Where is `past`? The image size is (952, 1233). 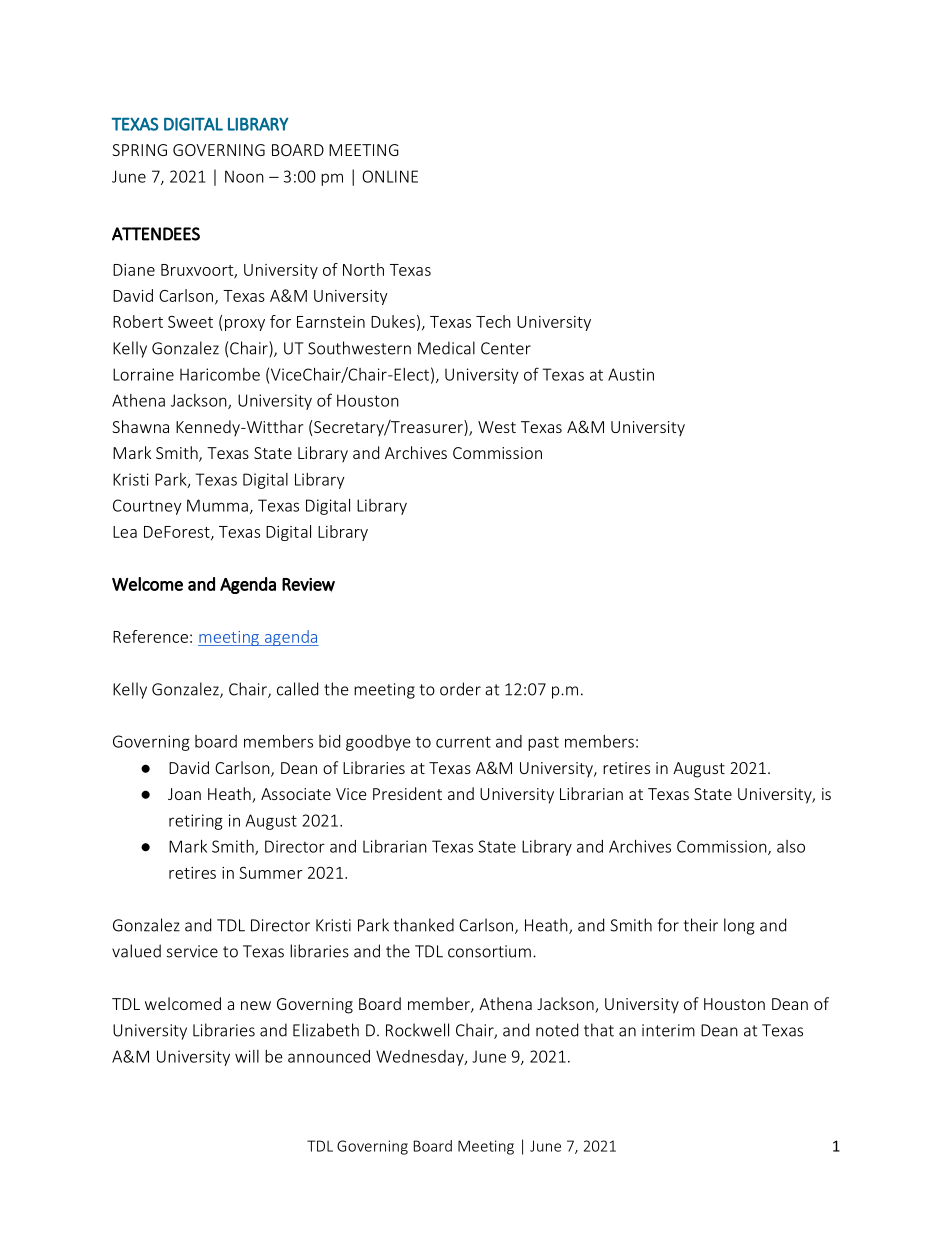
past is located at coordinates (543, 743).
